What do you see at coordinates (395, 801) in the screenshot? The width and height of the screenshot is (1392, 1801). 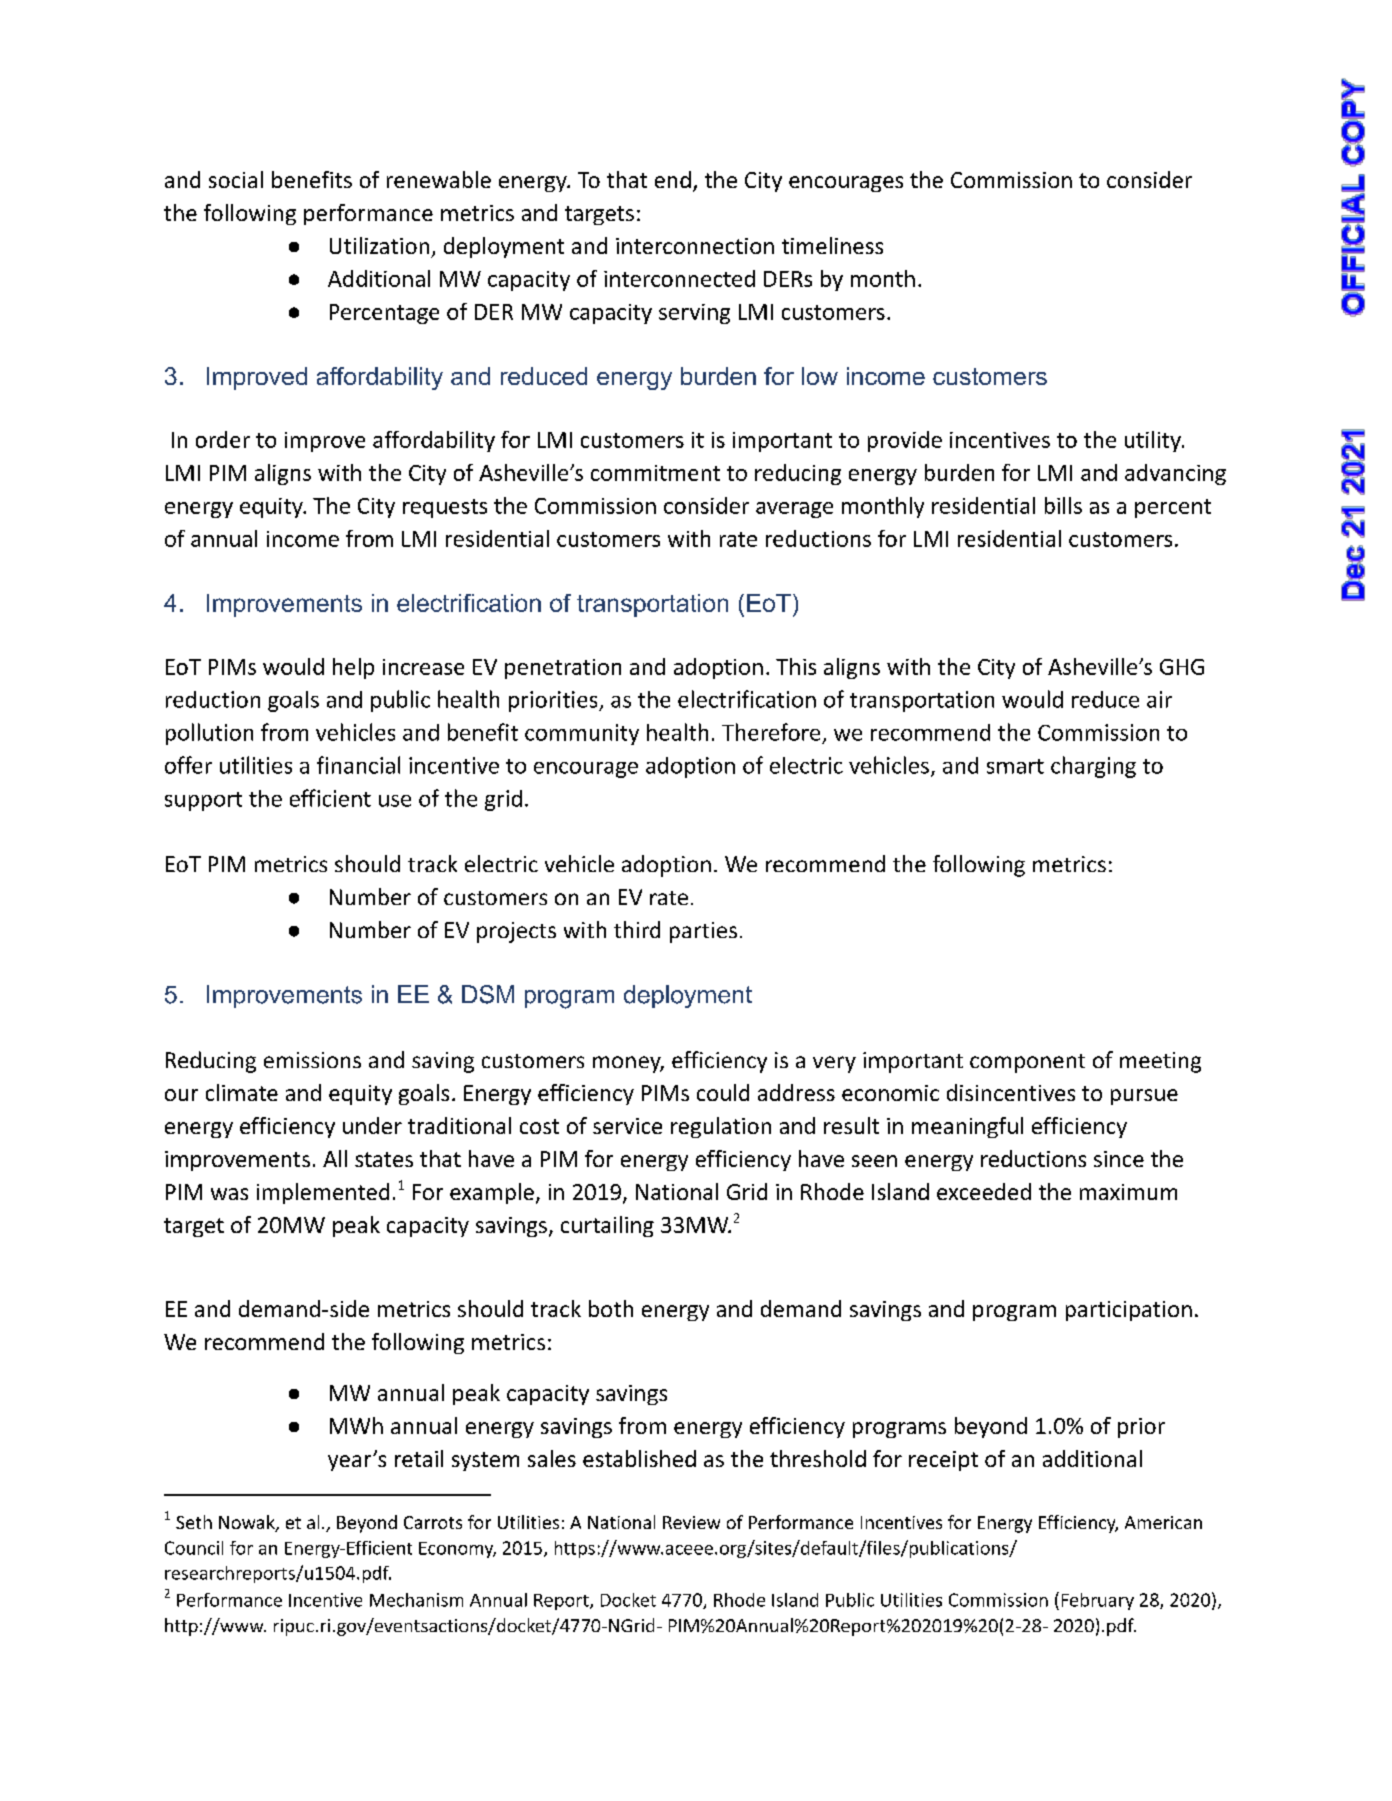 I see `use` at bounding box center [395, 801].
